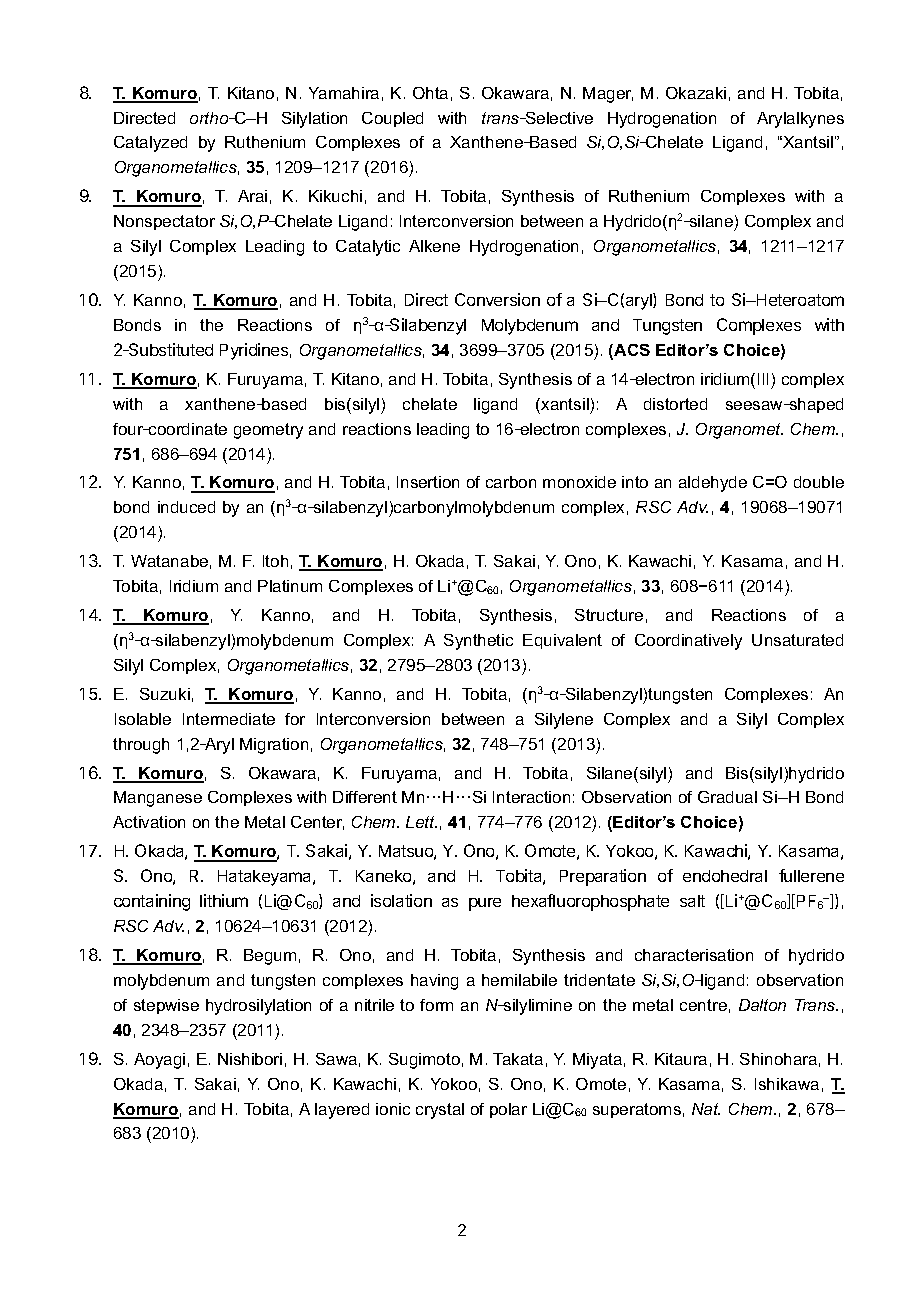 The width and height of the screenshot is (924, 1308). I want to click on Hatakeyama, so click(266, 878).
